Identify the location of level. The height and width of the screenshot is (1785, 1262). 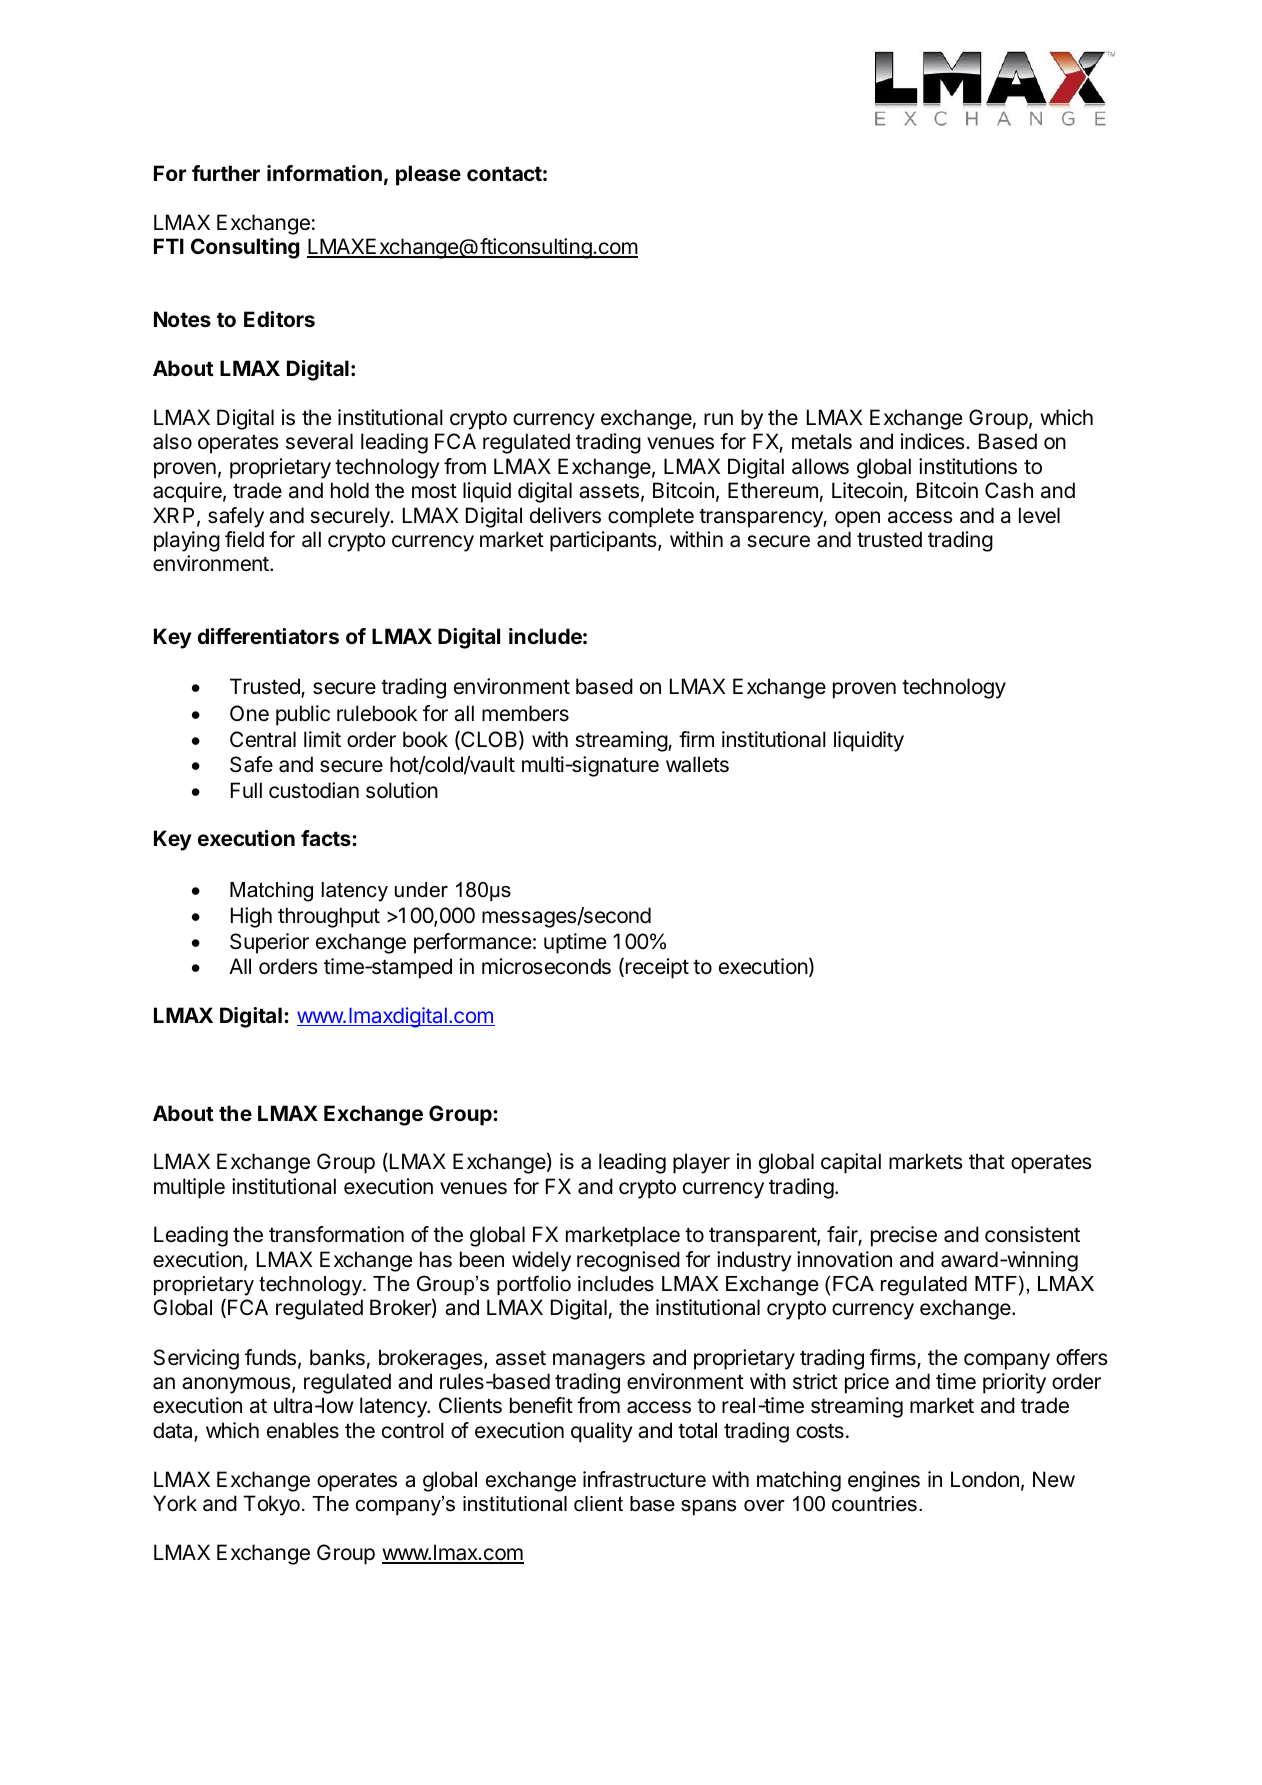
(1039, 515).
